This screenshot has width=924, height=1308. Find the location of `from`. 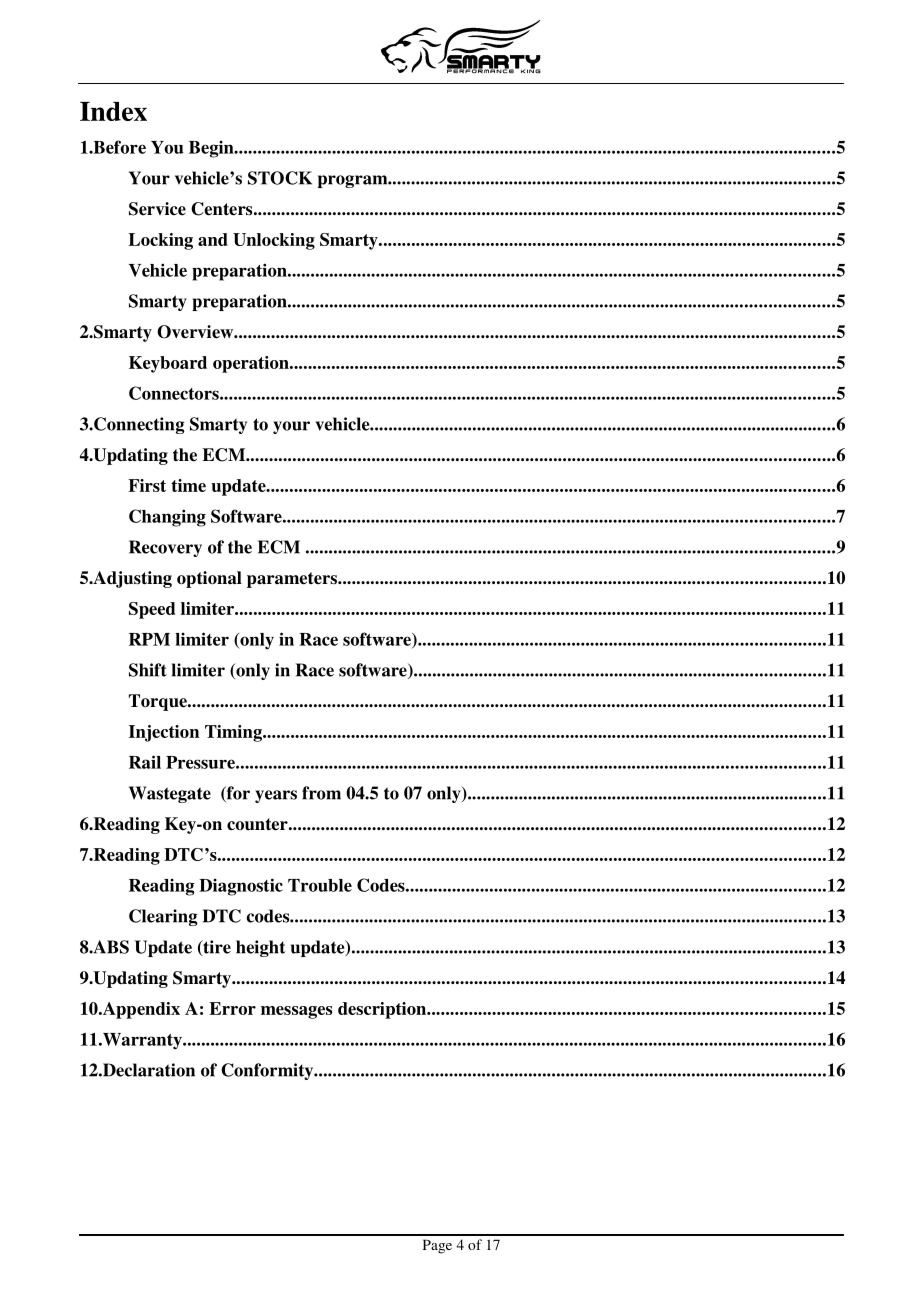

from is located at coordinates (321, 793).
